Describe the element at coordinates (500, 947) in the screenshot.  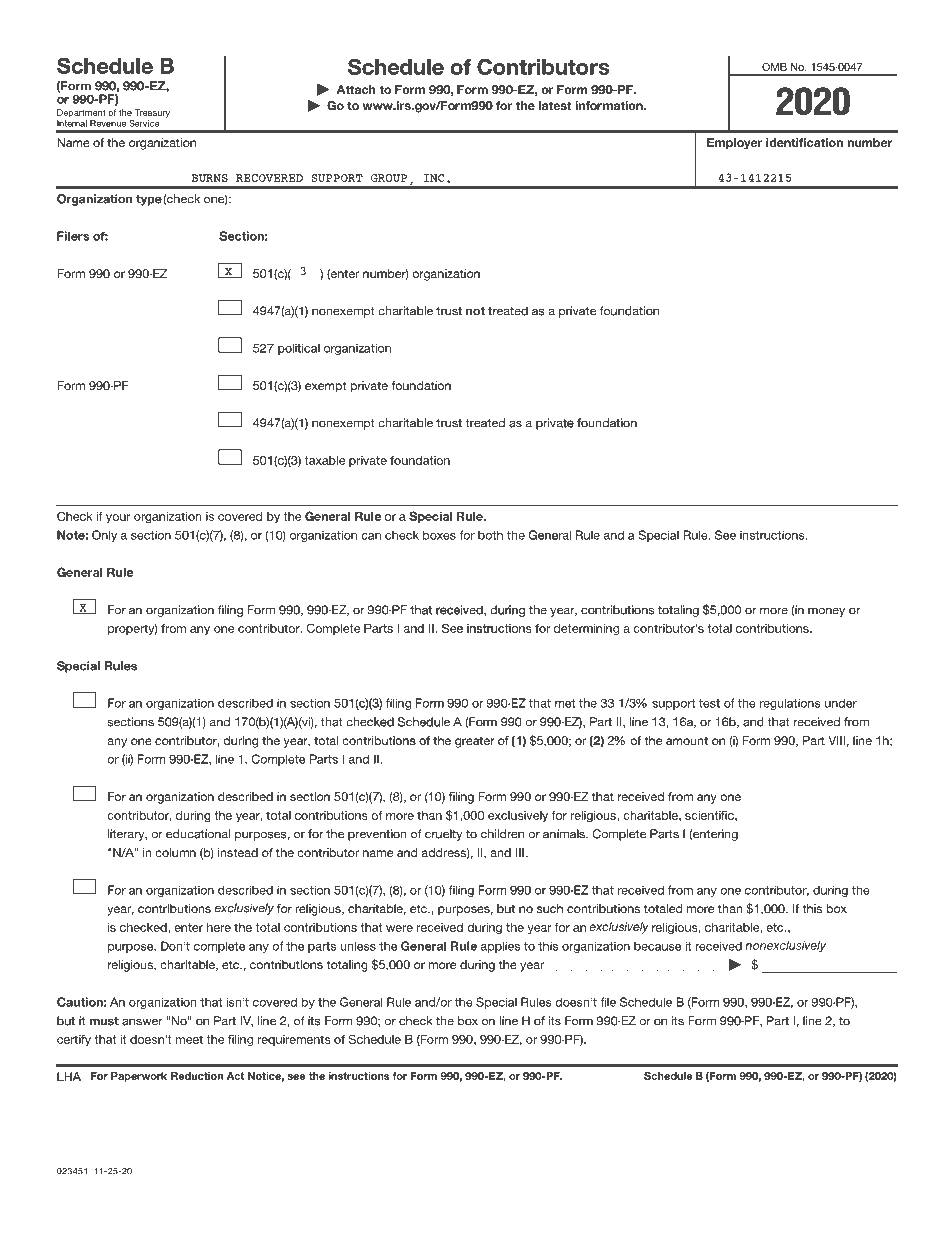
I see `applies` at that location.
